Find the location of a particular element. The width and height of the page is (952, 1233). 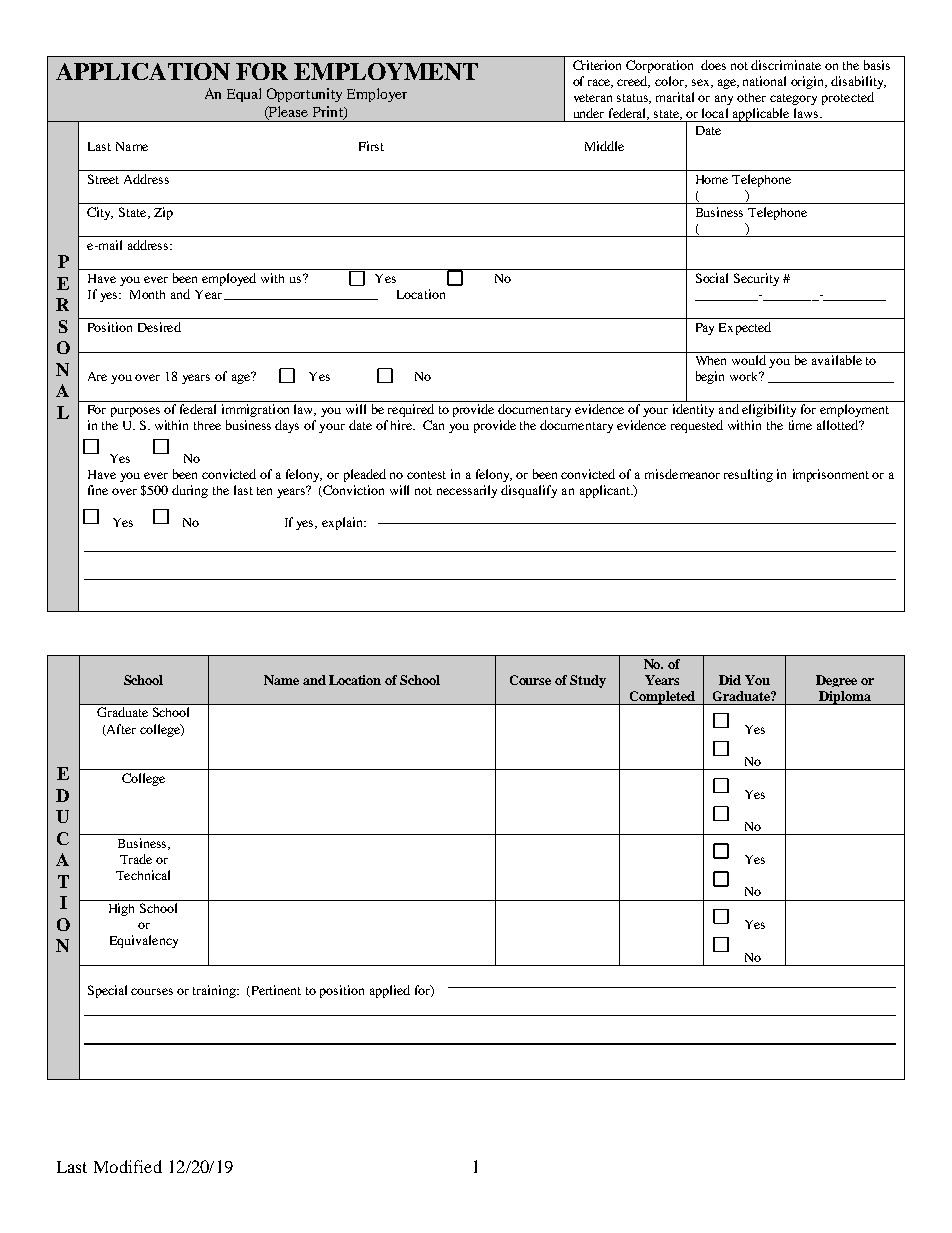

Did is located at coordinates (730, 680).
